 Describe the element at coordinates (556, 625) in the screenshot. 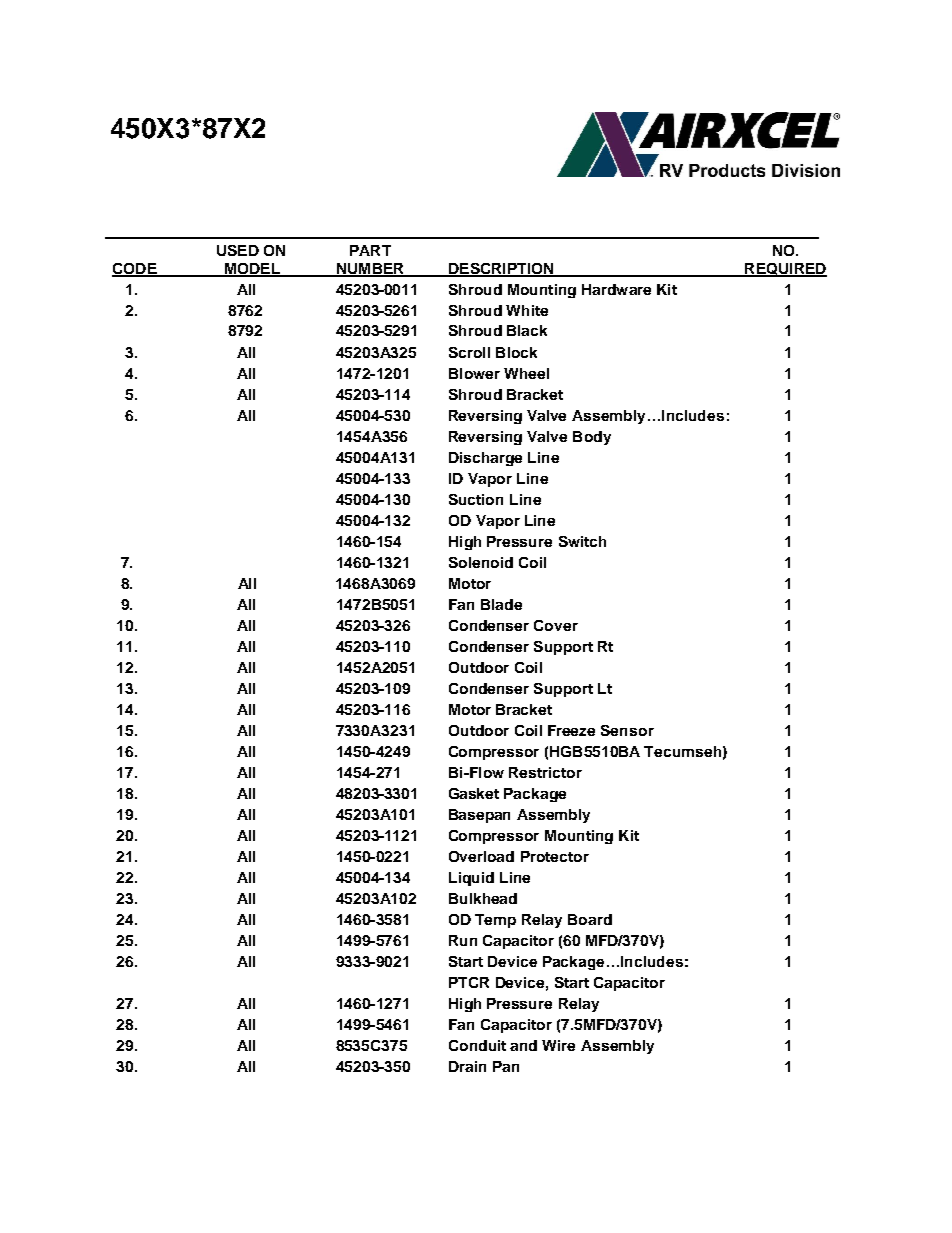

I see `Cover` at that location.
